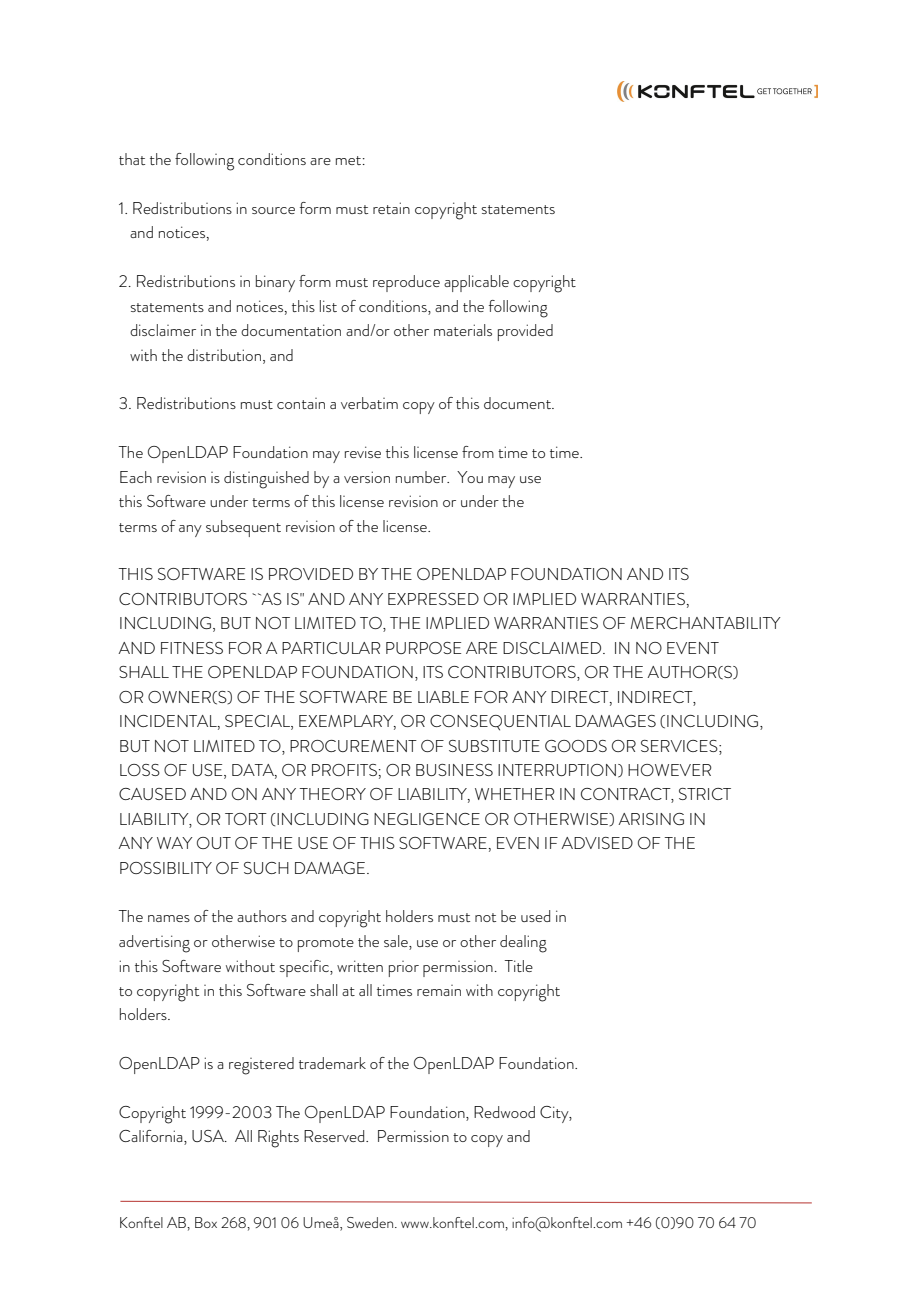 This page has width=924, height=1308. Describe the element at coordinates (680, 746) in the page. I see `SERVICES` at that location.
